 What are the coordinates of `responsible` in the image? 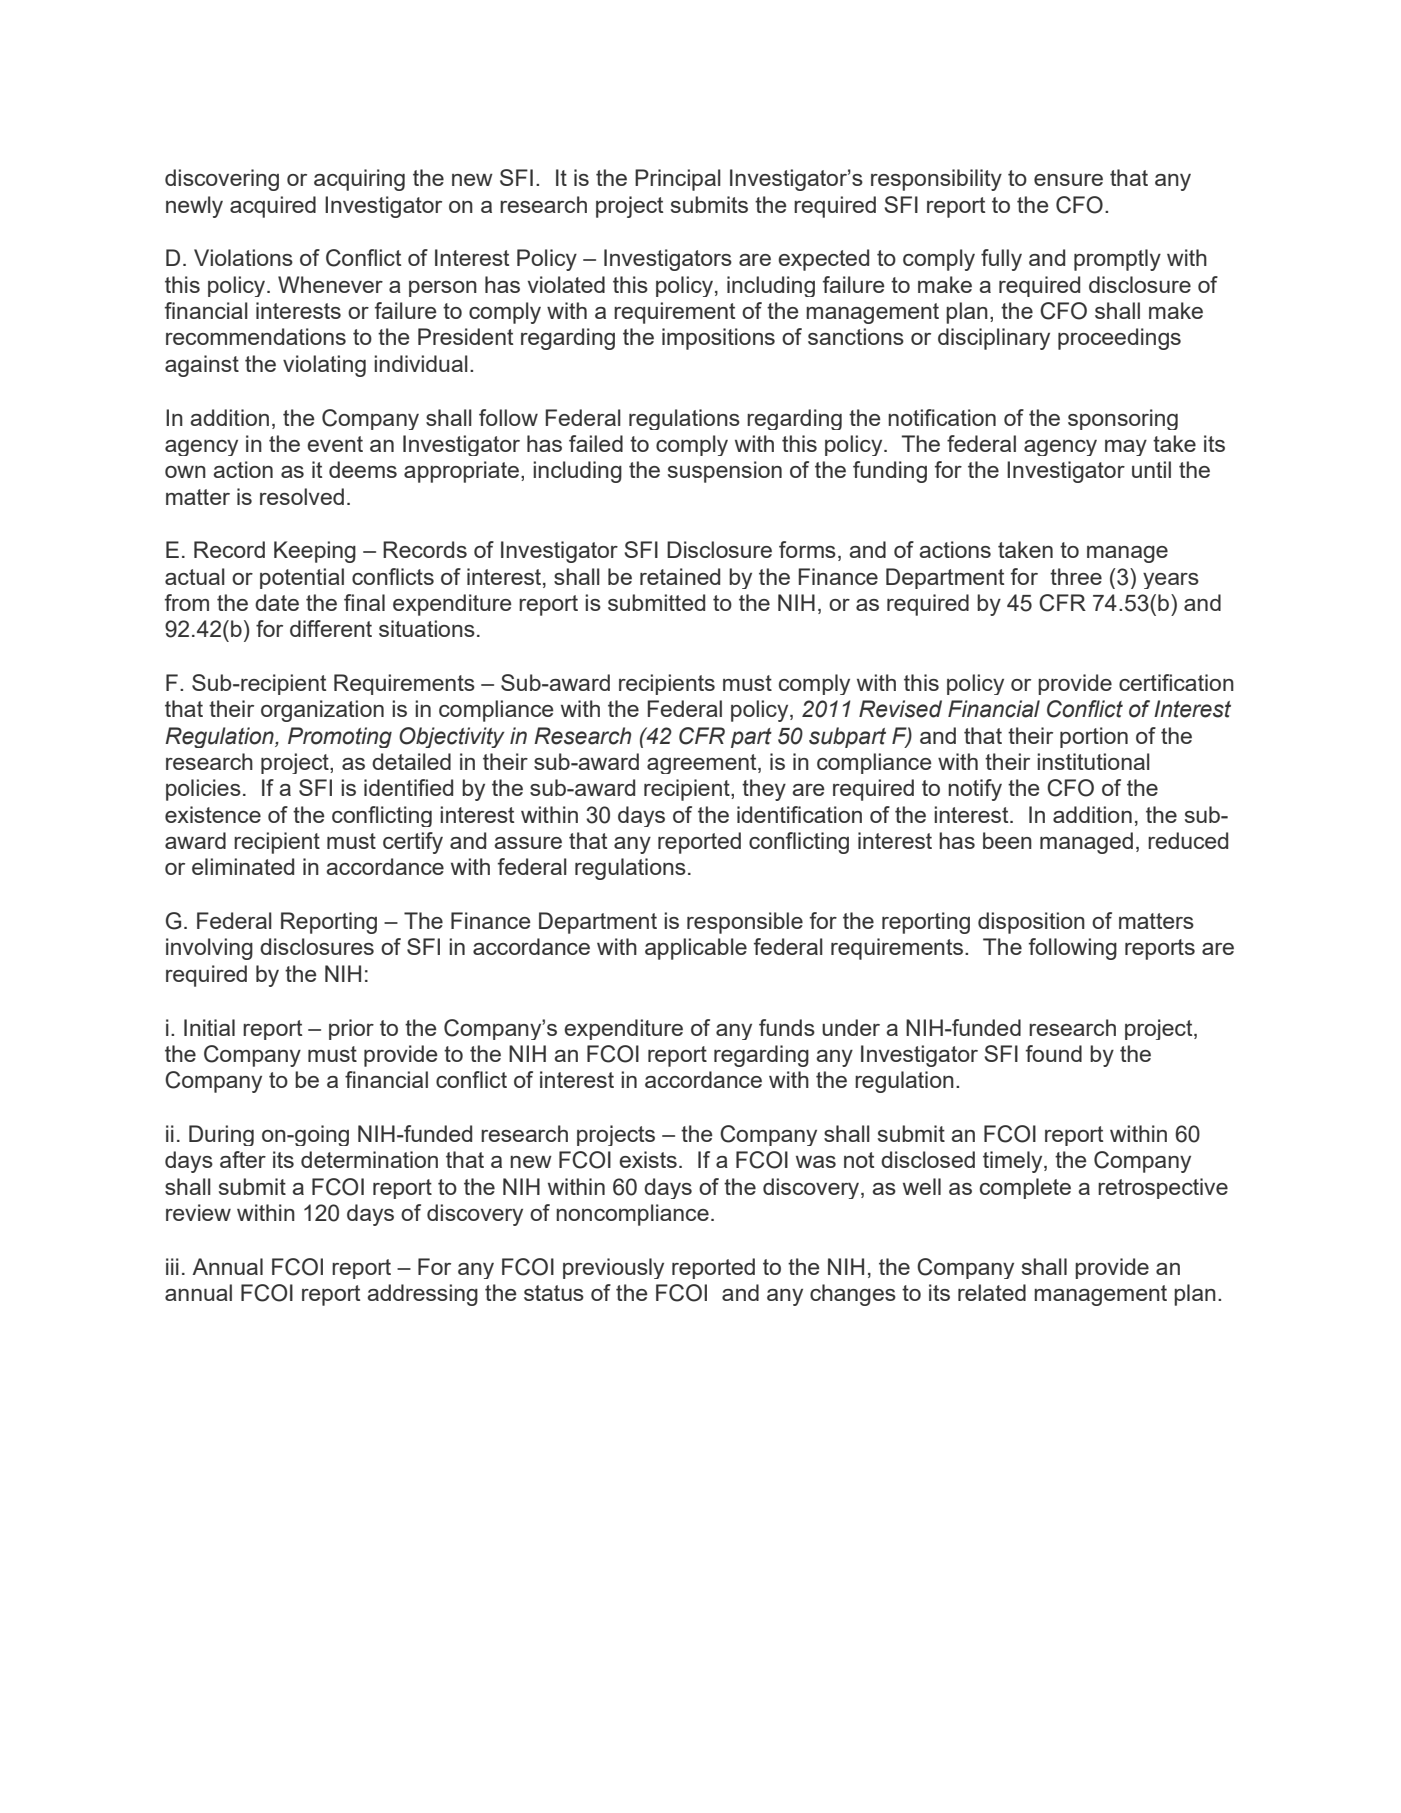 It's located at (745, 923).
